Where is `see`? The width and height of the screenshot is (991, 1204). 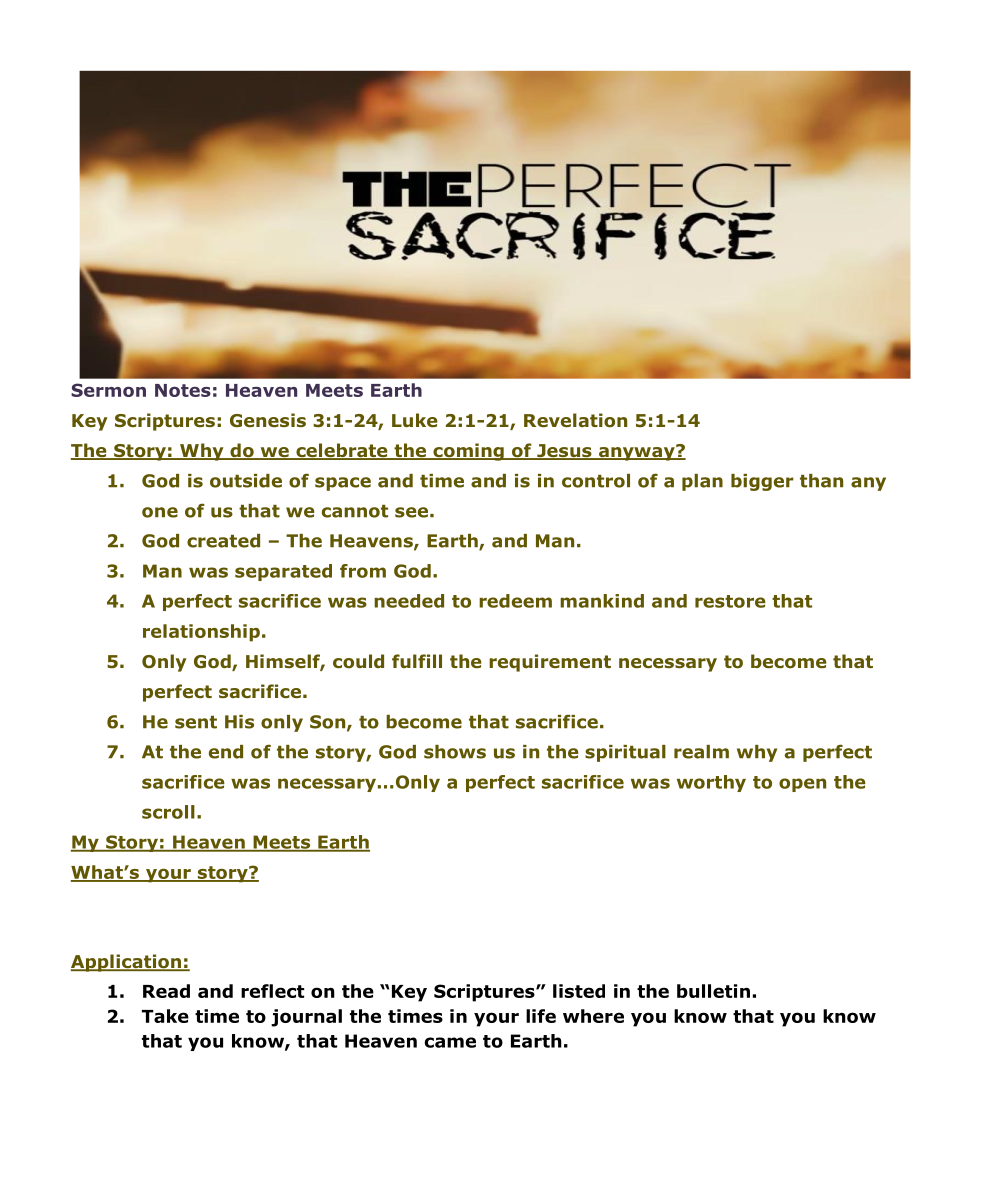
see is located at coordinates (411, 512).
